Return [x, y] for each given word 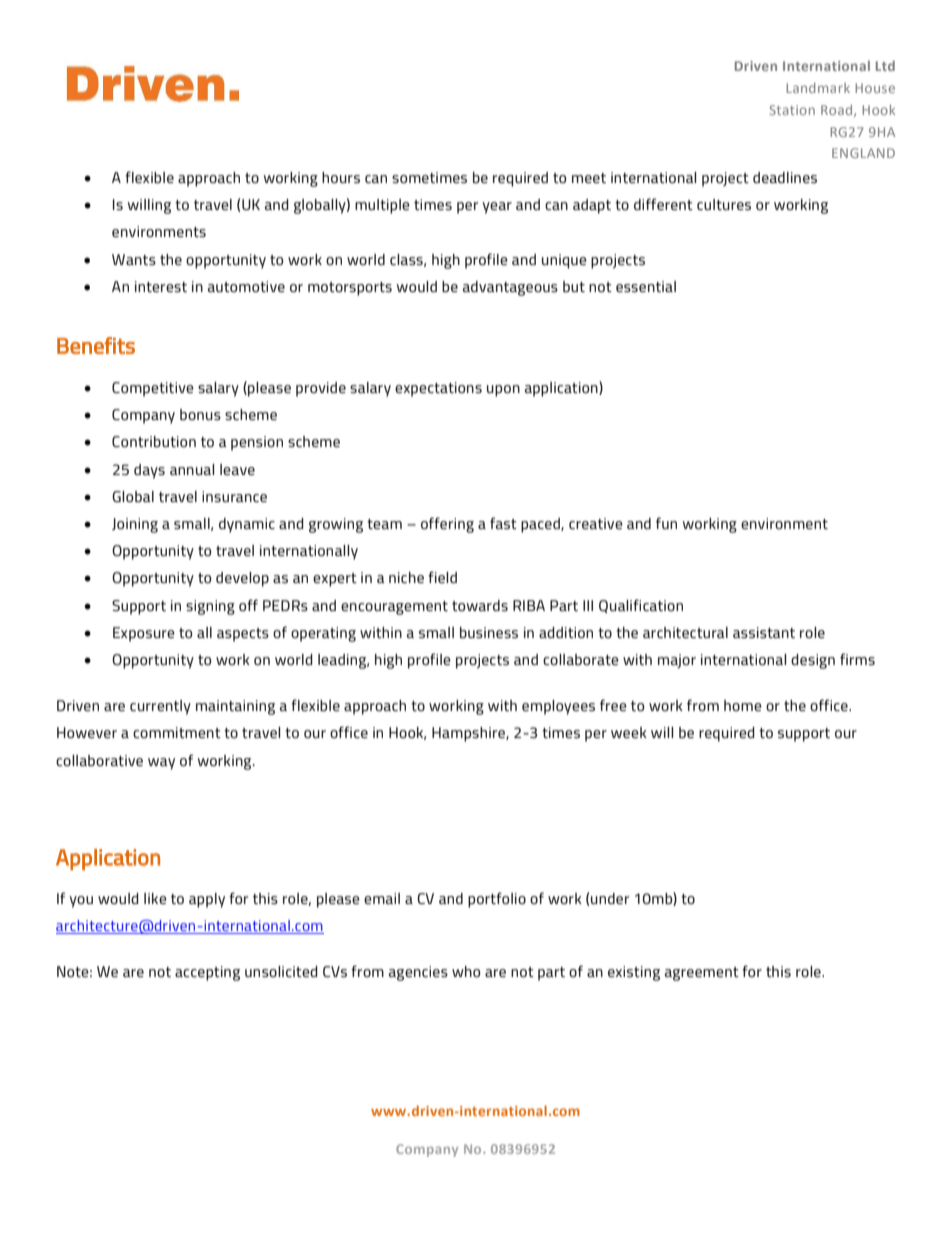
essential [646, 286]
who [466, 971]
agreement [702, 974]
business [489, 632]
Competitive [153, 389]
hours [341, 177]
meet [589, 178]
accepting [207, 973]
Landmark [818, 88]
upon [503, 391]
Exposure [144, 634]
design [813, 661]
